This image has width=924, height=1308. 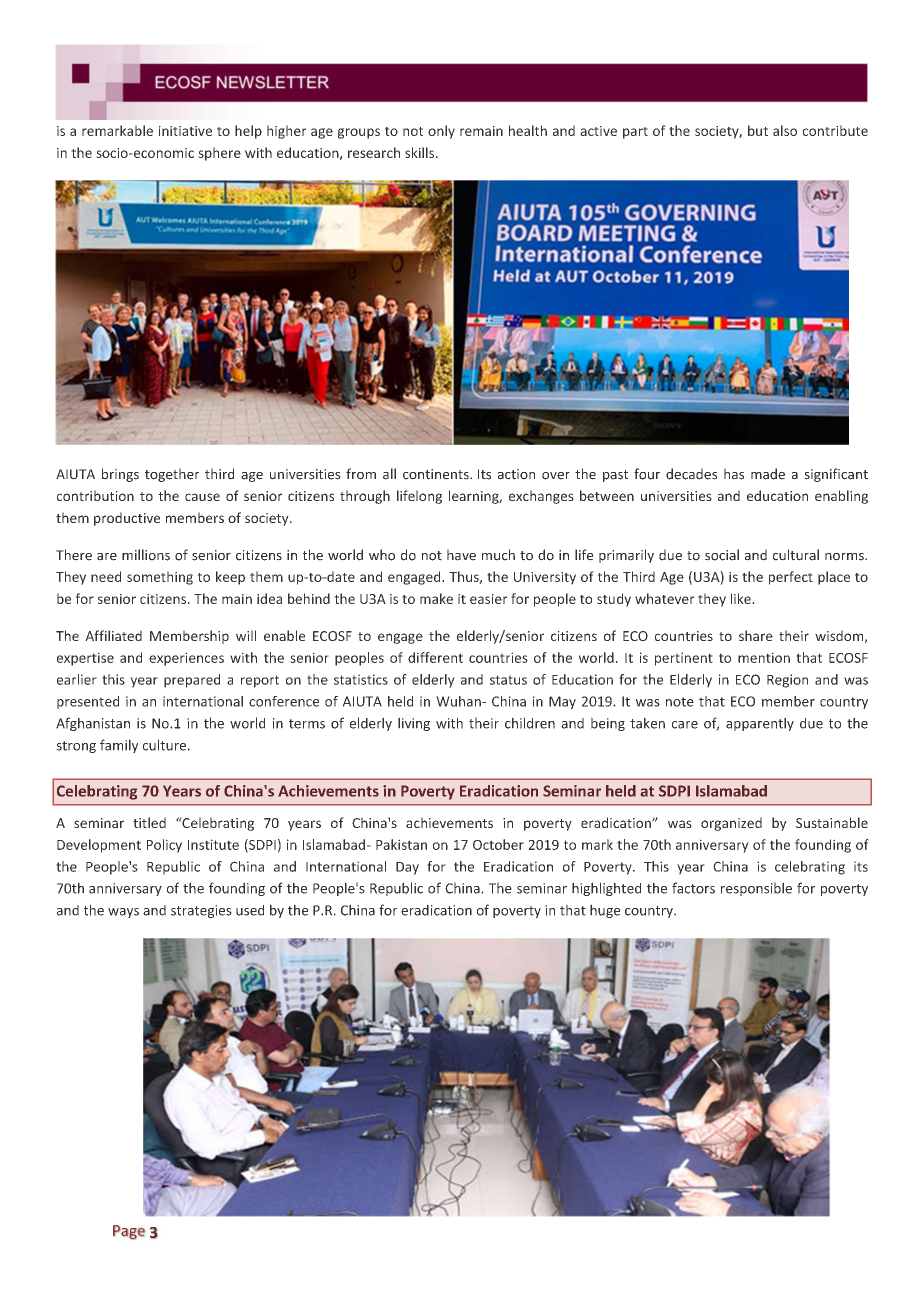 I want to click on Page, so click(x=129, y=1232).
